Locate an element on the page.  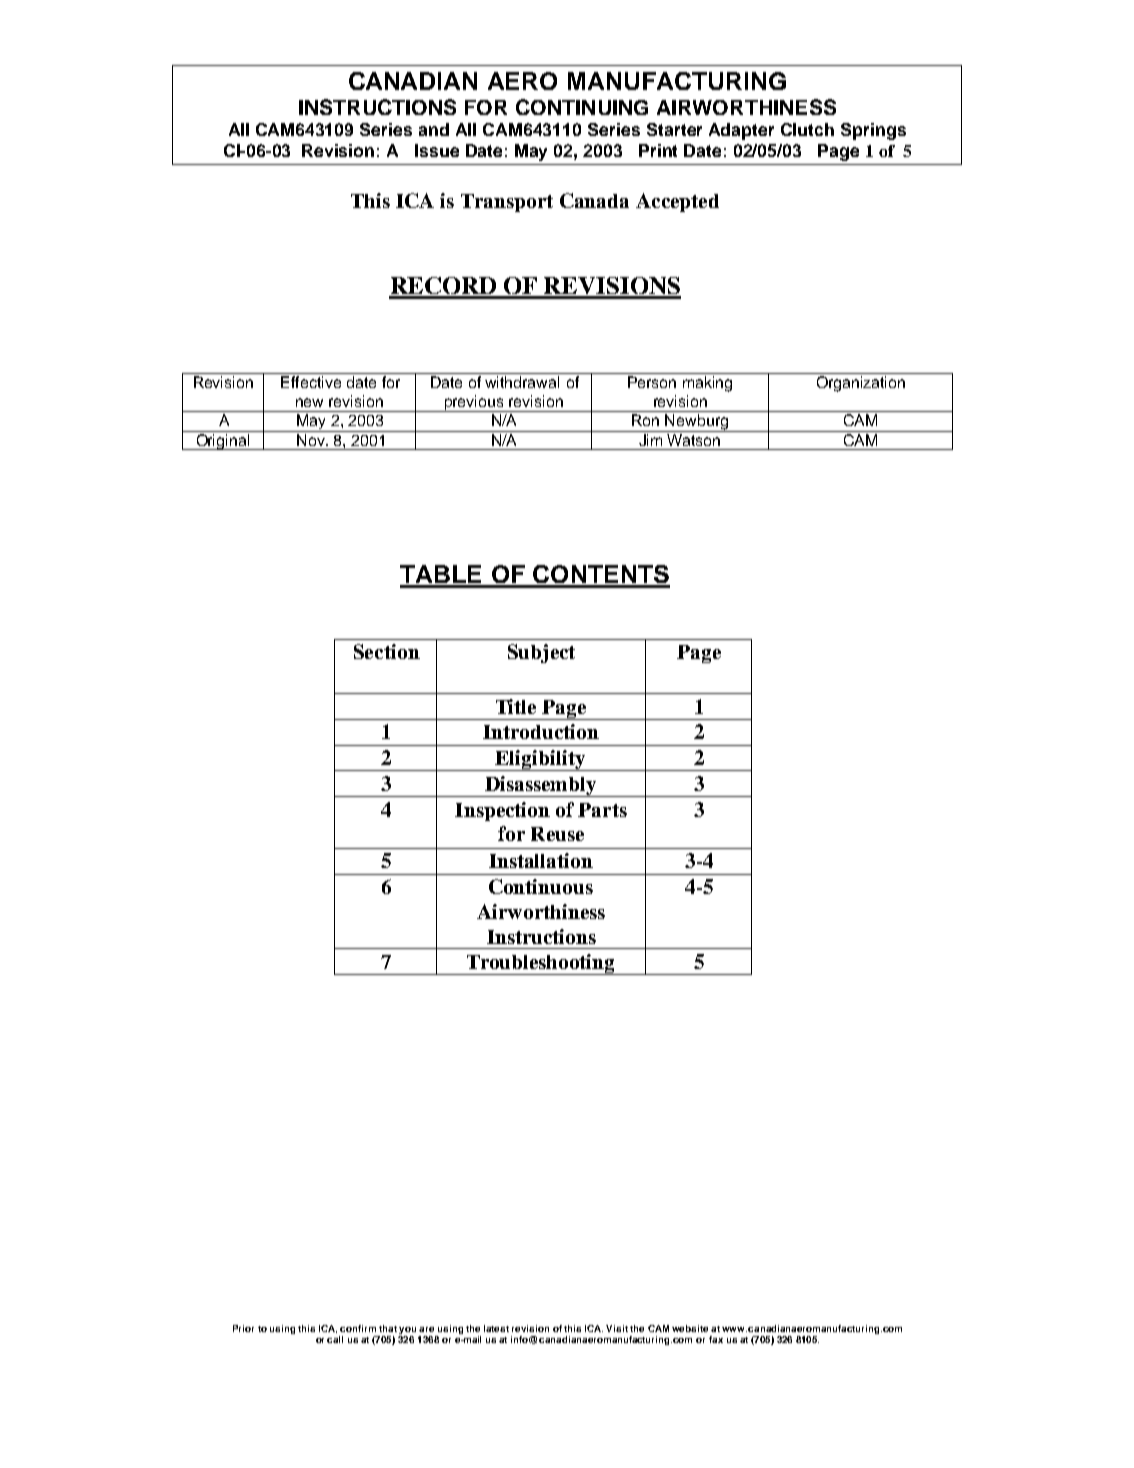
Parts is located at coordinates (602, 810).
